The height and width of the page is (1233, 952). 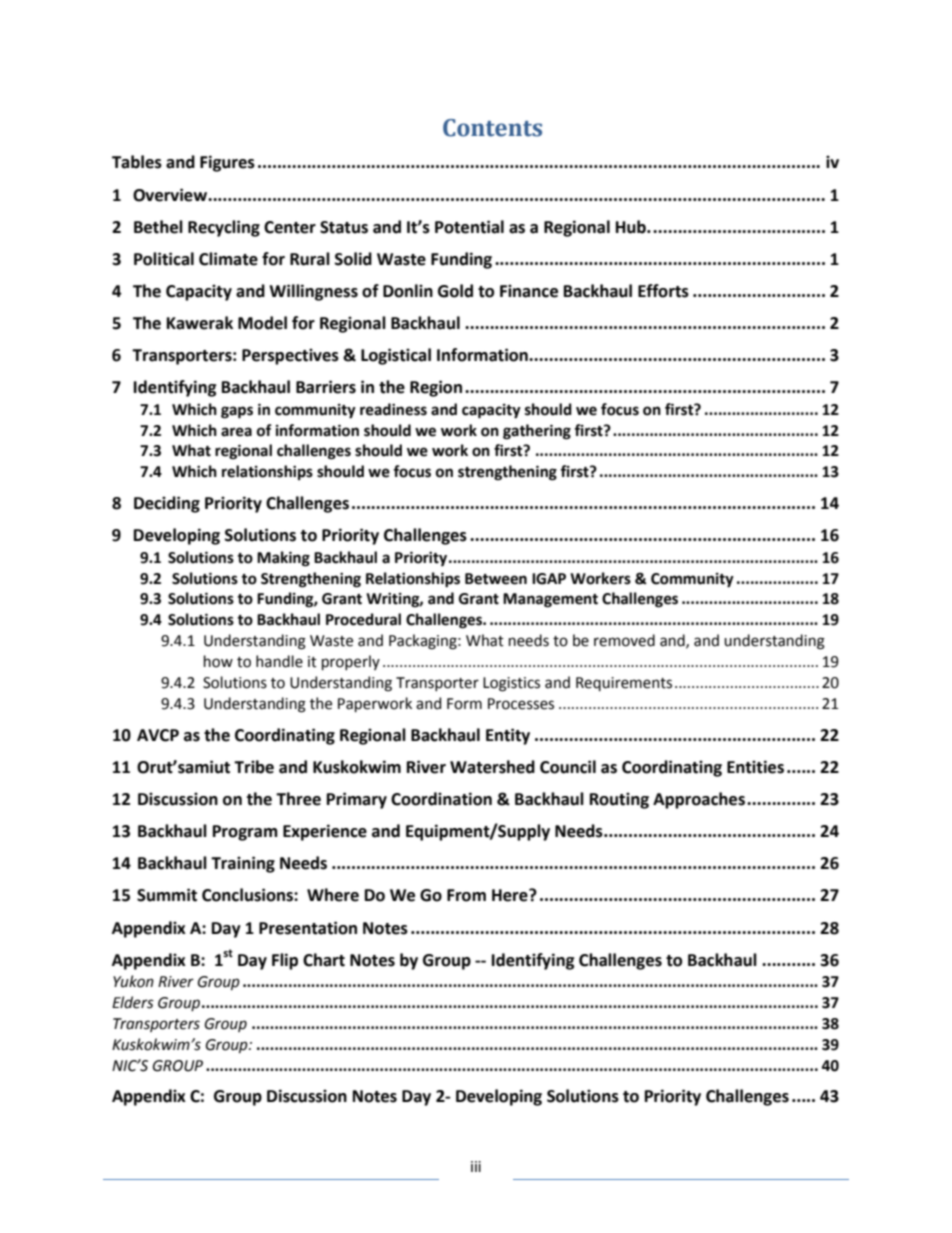 I want to click on Tables, so click(x=137, y=162).
